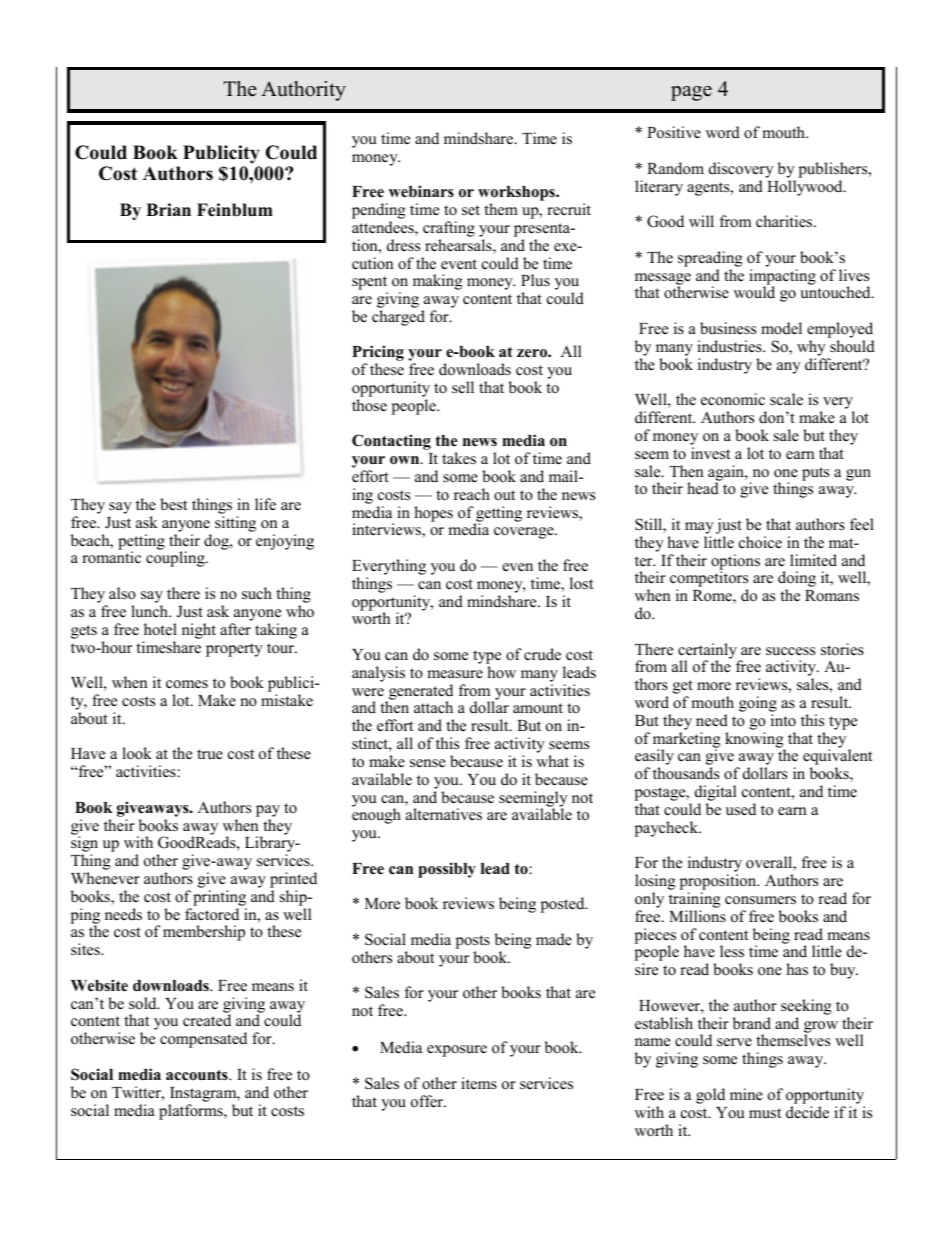 This screenshot has width=952, height=1233. Describe the element at coordinates (198, 1075) in the screenshot. I see `accounts` at that location.
